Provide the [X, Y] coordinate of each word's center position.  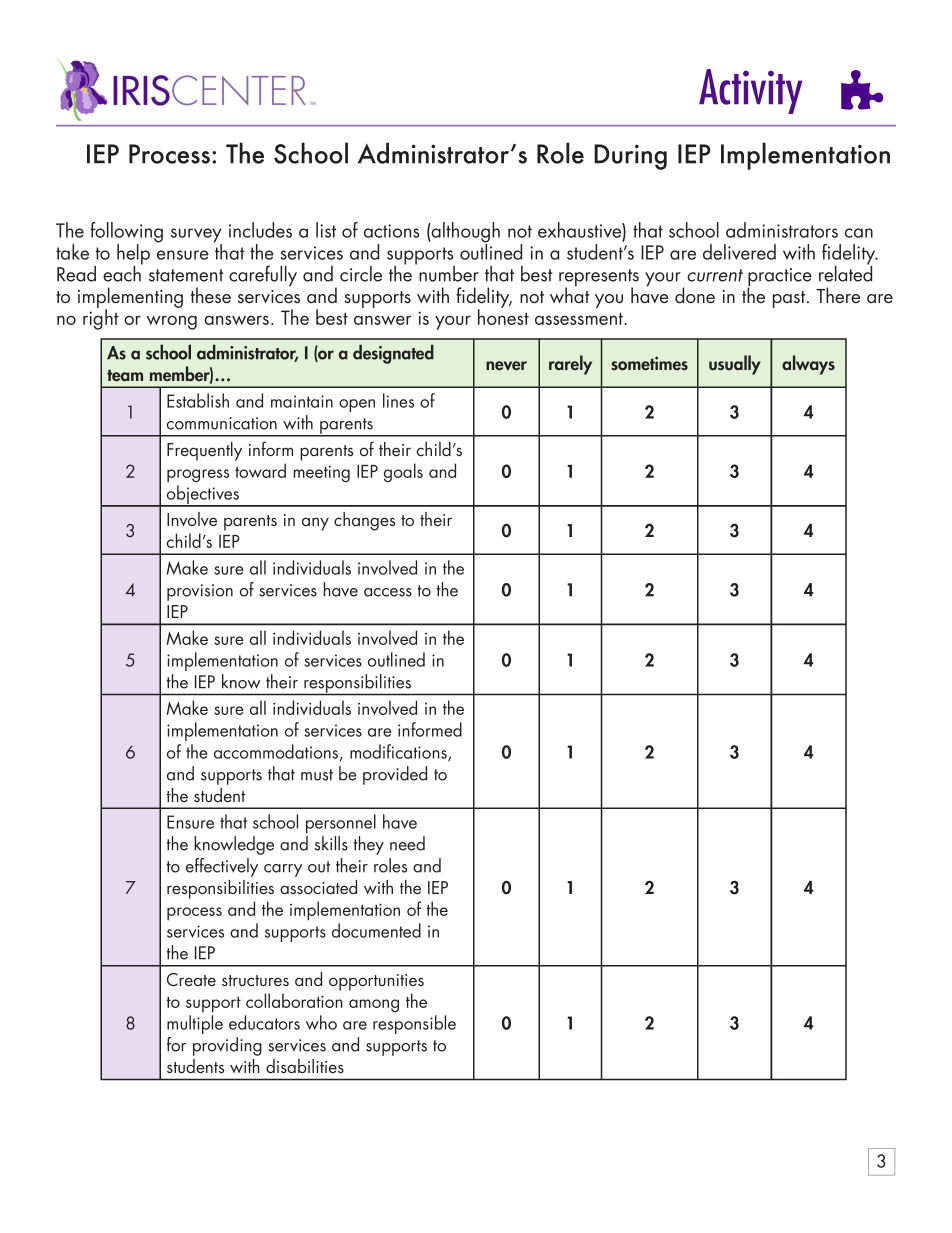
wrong [172, 322]
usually [735, 365]
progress [198, 476]
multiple [195, 1024]
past [790, 299]
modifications [399, 752]
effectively [222, 867]
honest [503, 316]
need [407, 843]
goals [403, 472]
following [126, 233]
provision [200, 592]
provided [395, 775]
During [630, 157]
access [388, 592]
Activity [751, 91]
